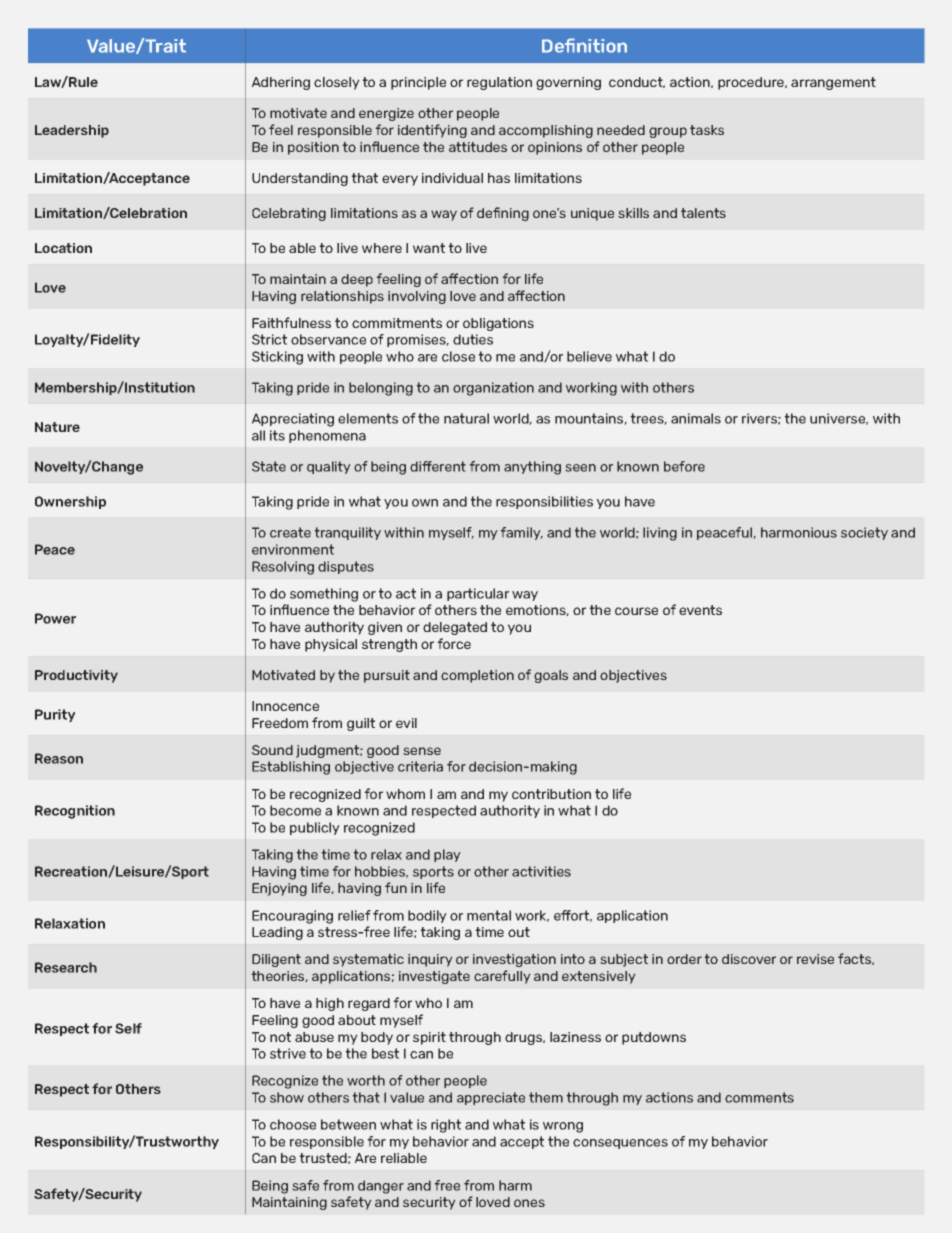 This document has height=1233, width=952. Describe the element at coordinates (473, 339) in the document. I see `duties` at that location.
